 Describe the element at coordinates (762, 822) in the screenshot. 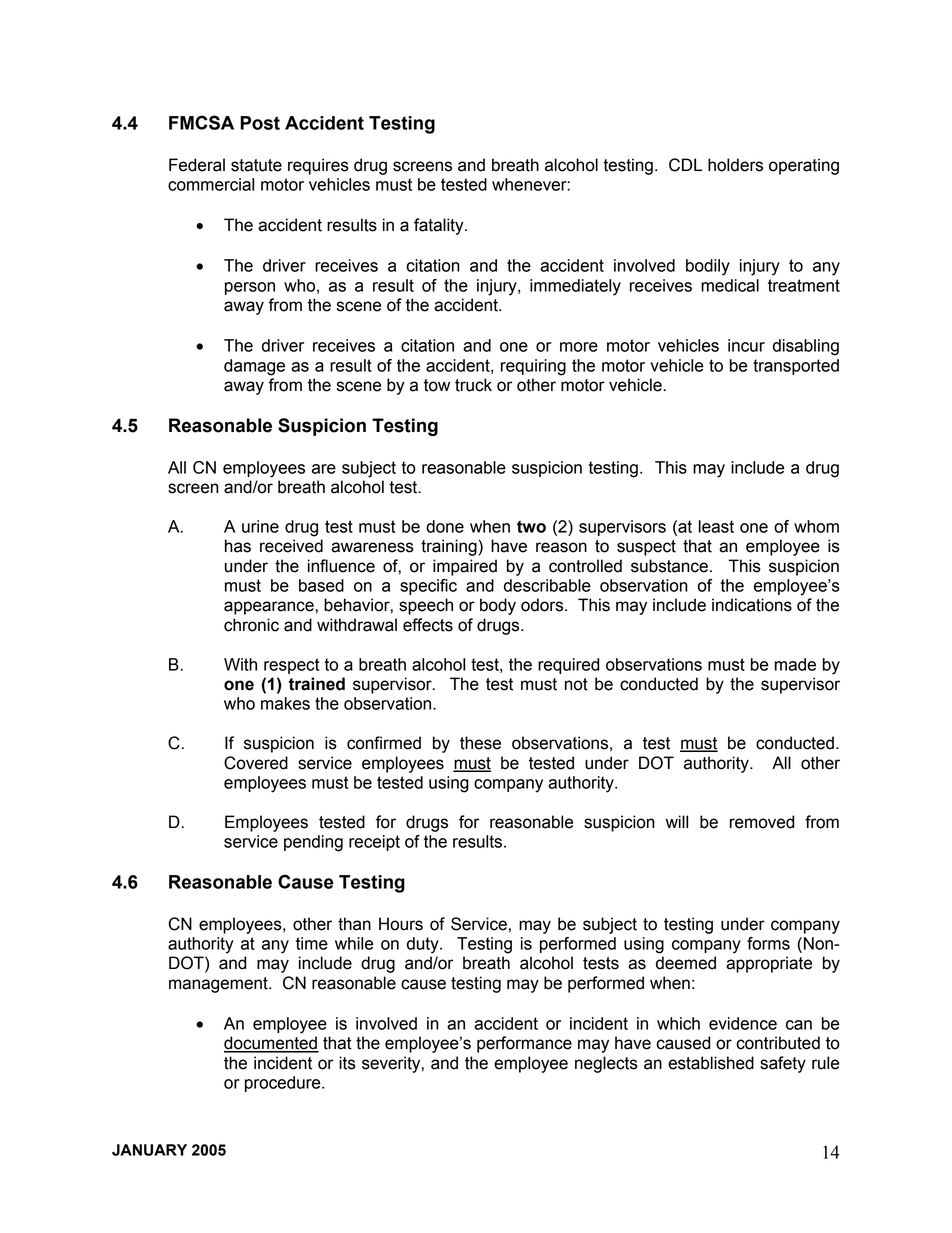

I see `removed` at that location.
